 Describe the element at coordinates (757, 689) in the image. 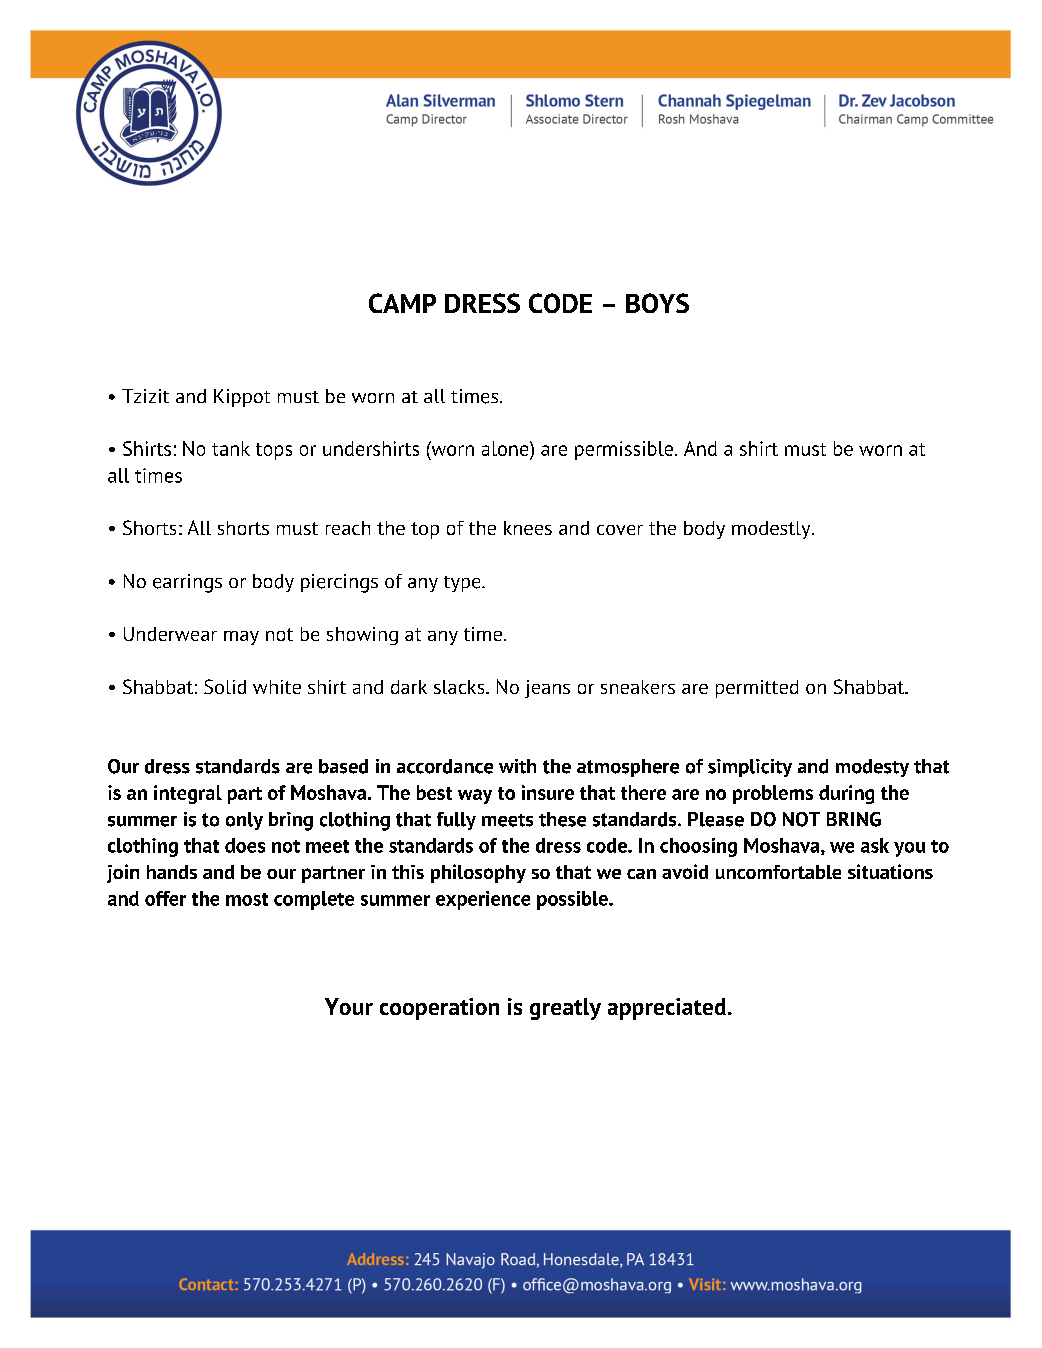

I see `permitted` at that location.
